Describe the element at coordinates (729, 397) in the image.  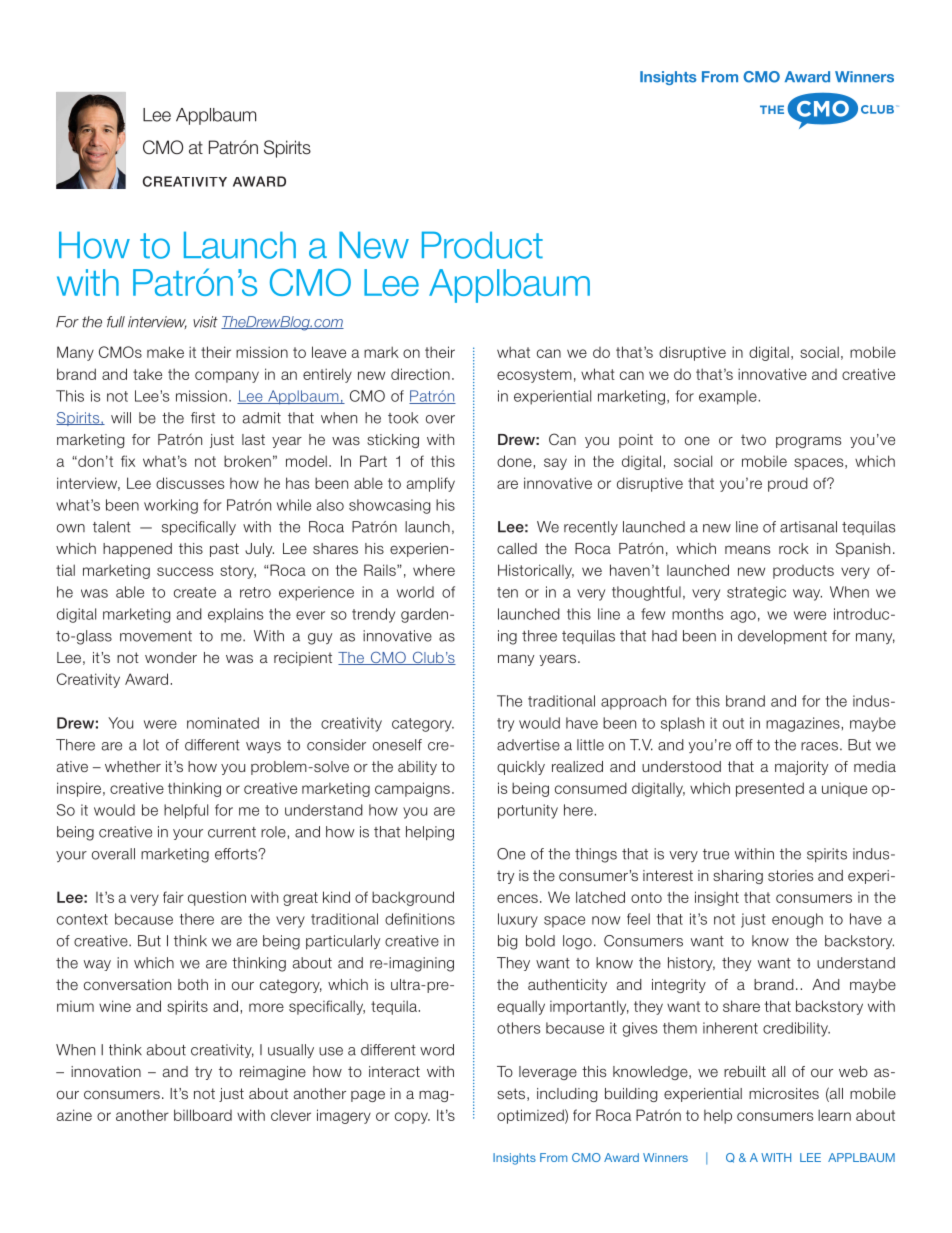
I see `example` at that location.
